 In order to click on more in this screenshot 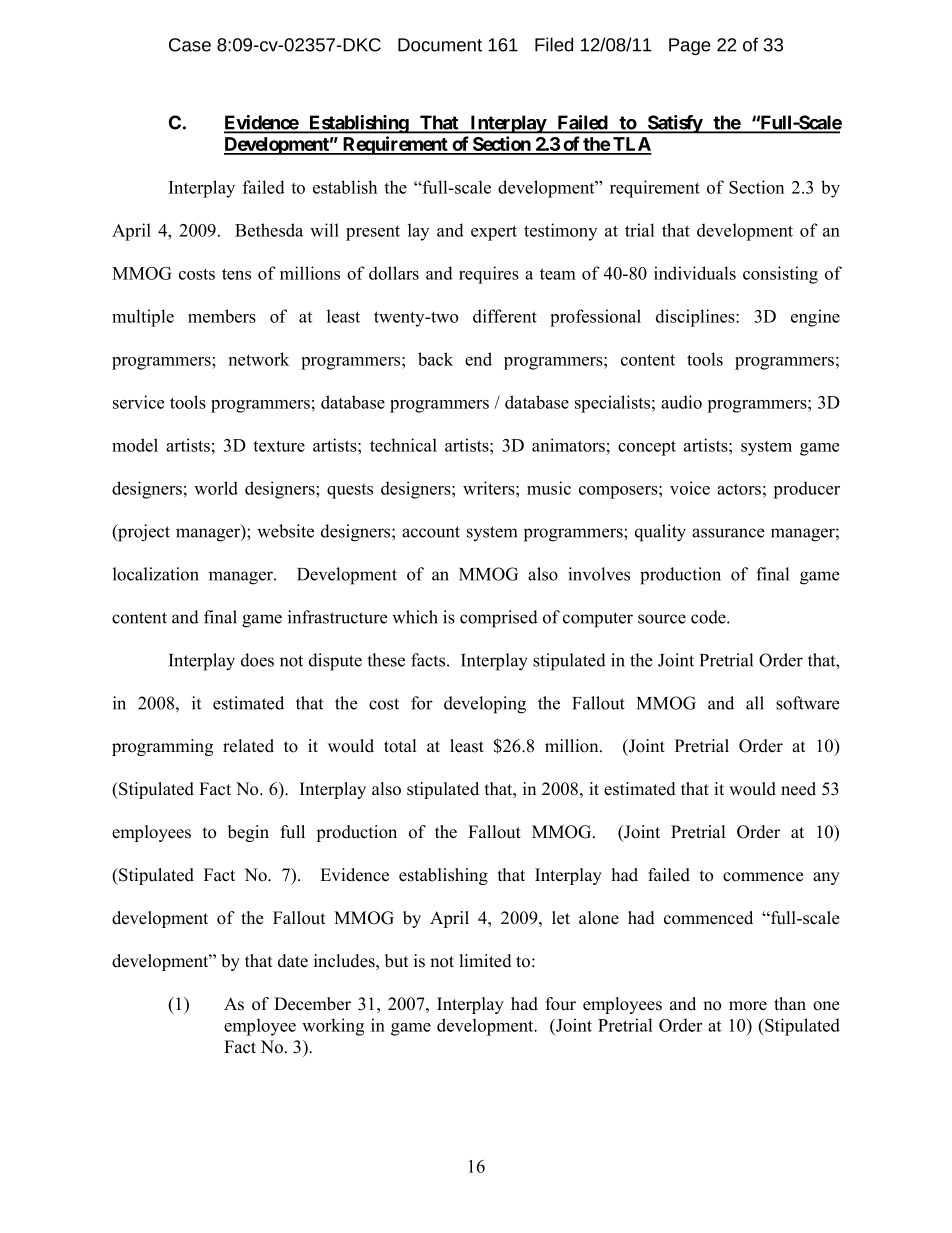, I will do `click(748, 1006)`.
